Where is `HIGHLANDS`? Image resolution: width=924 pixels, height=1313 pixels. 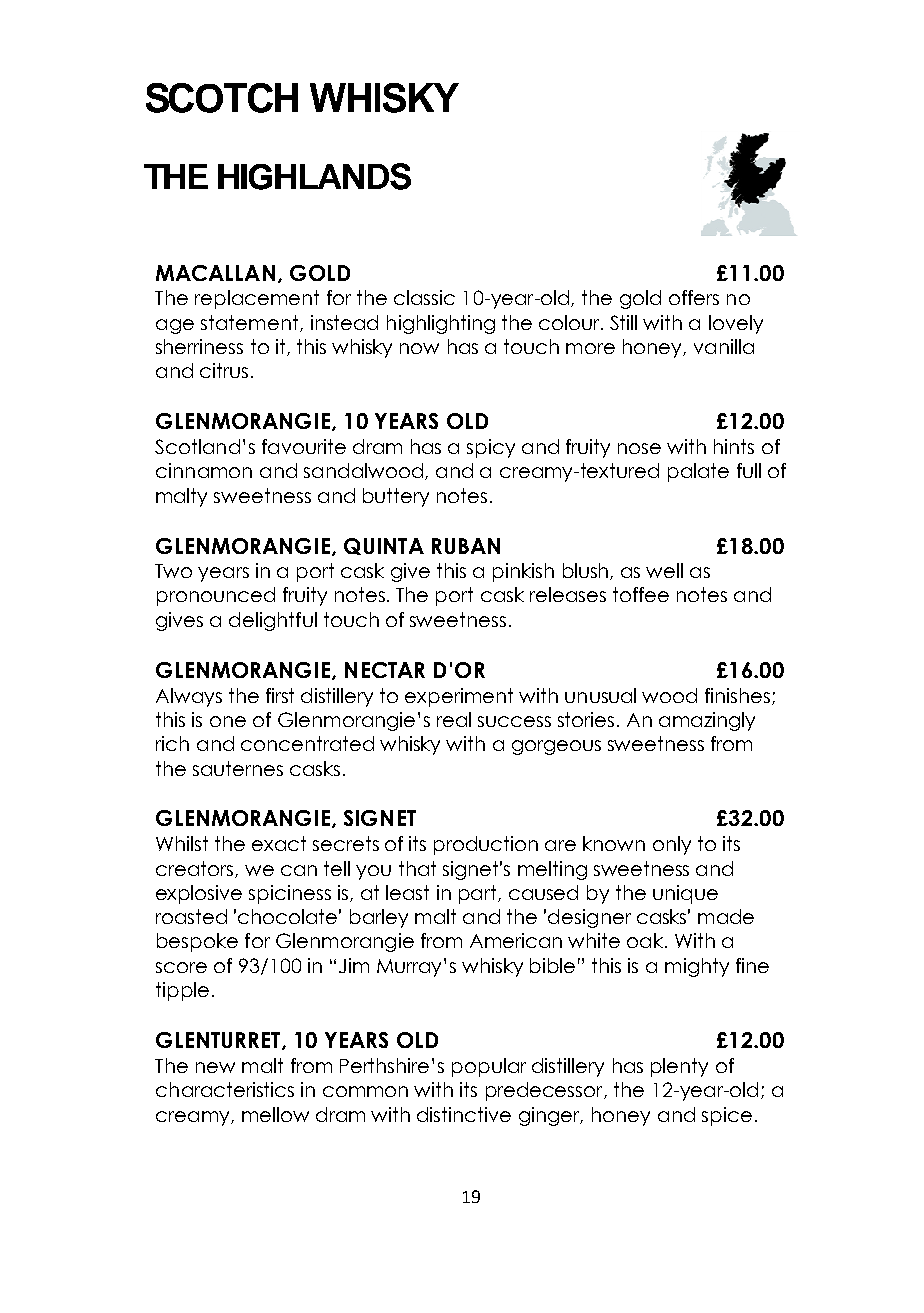
HIGHLANDS is located at coordinates (314, 176).
